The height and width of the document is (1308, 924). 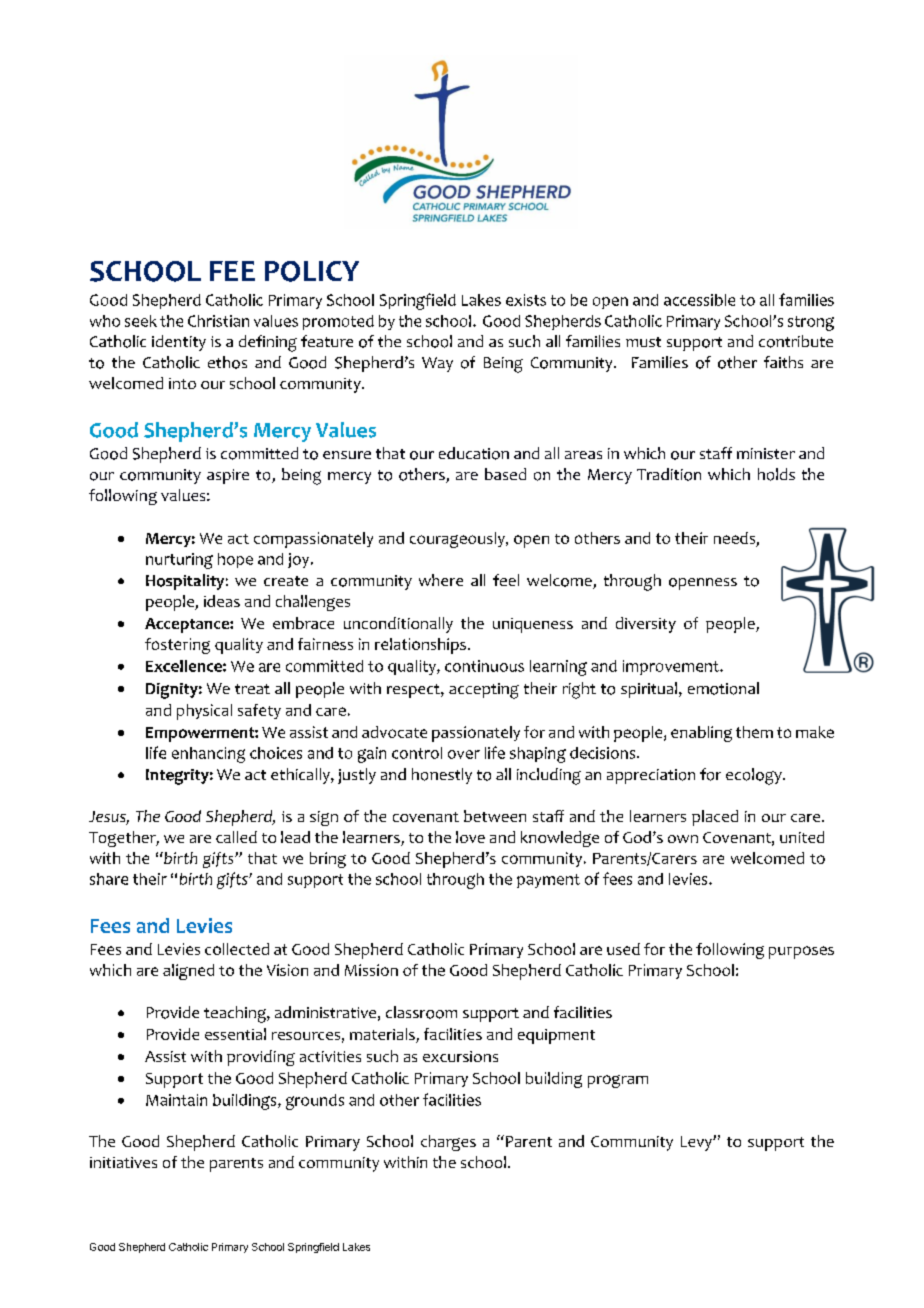 I want to click on accepting, so click(x=484, y=691).
